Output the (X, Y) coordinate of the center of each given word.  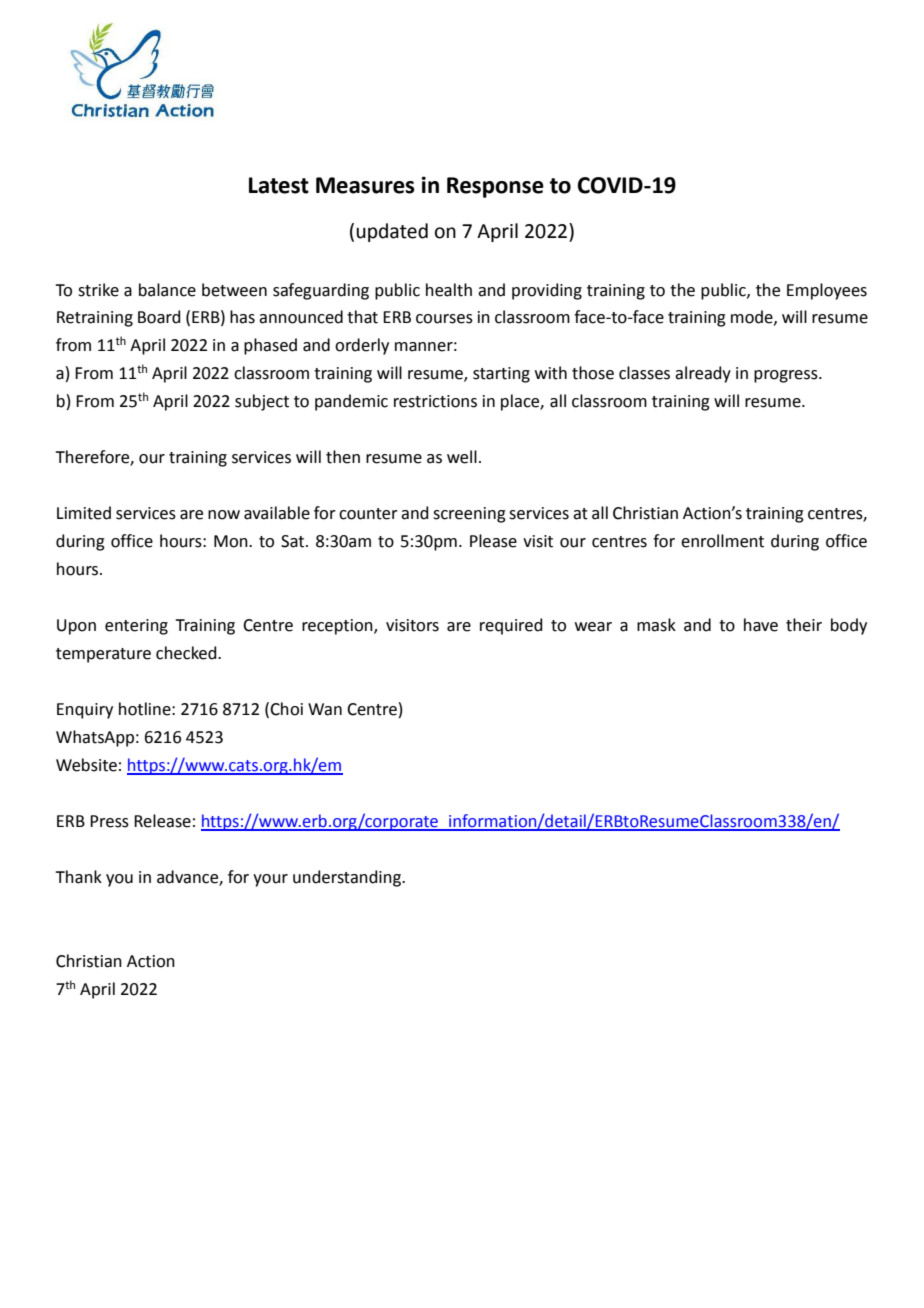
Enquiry (85, 711)
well (462, 457)
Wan (325, 709)
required (511, 626)
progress (787, 376)
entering (136, 627)
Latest (279, 185)
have (761, 625)
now (224, 515)
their (804, 625)
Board (159, 317)
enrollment (722, 541)
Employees (827, 291)
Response (495, 187)
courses (444, 319)
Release (162, 821)
